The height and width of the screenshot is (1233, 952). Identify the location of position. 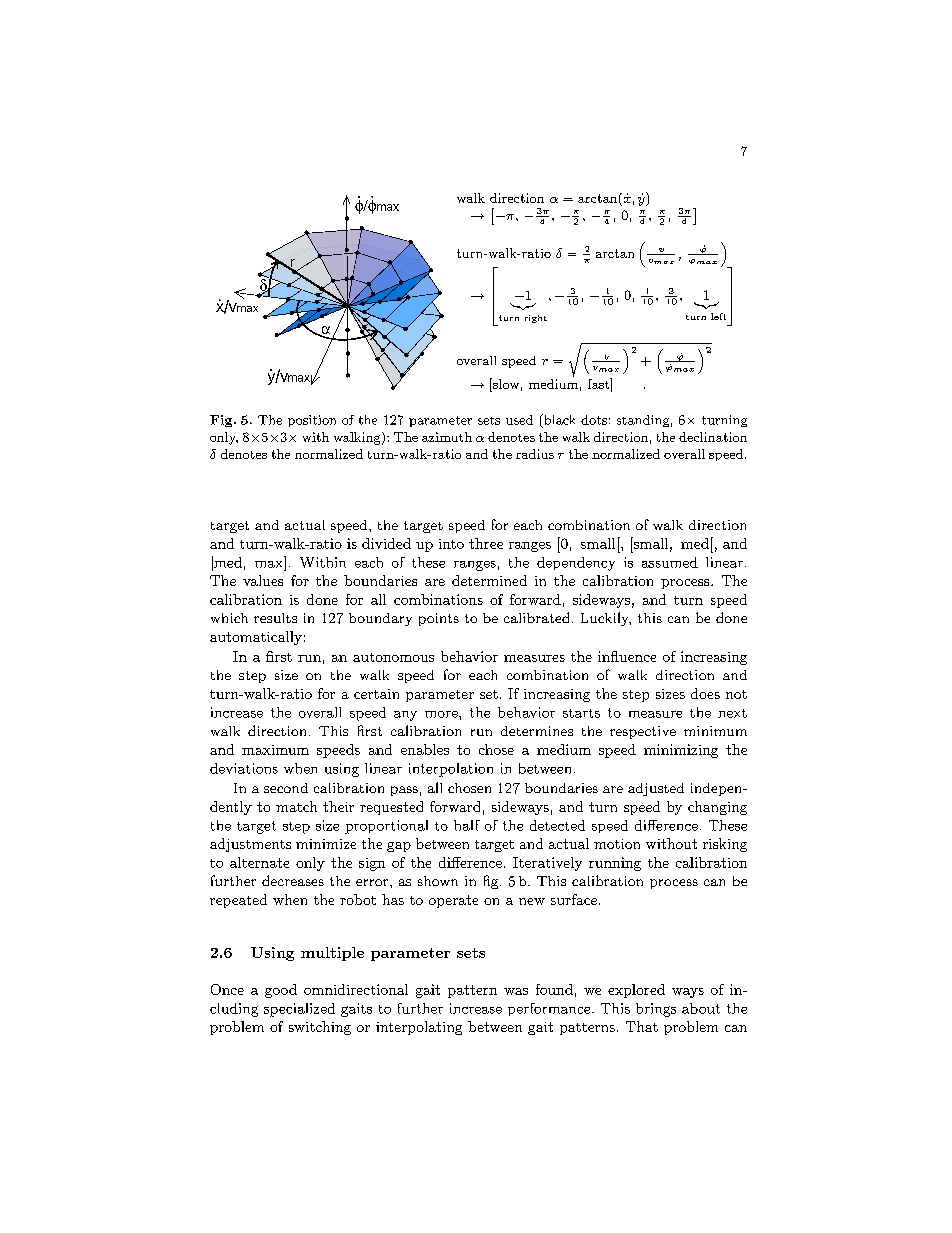
(312, 421).
